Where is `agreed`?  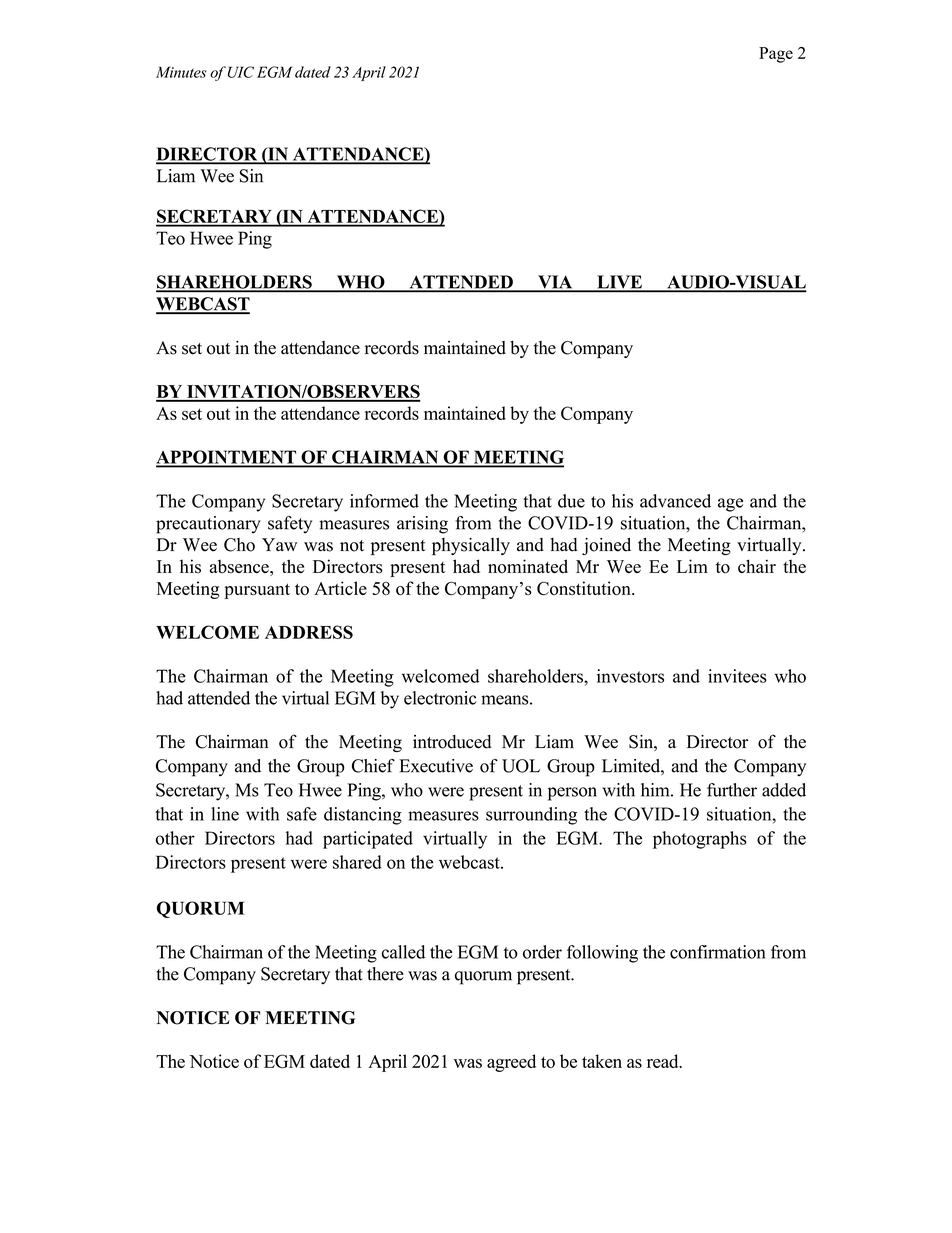 agreed is located at coordinates (511, 1063).
